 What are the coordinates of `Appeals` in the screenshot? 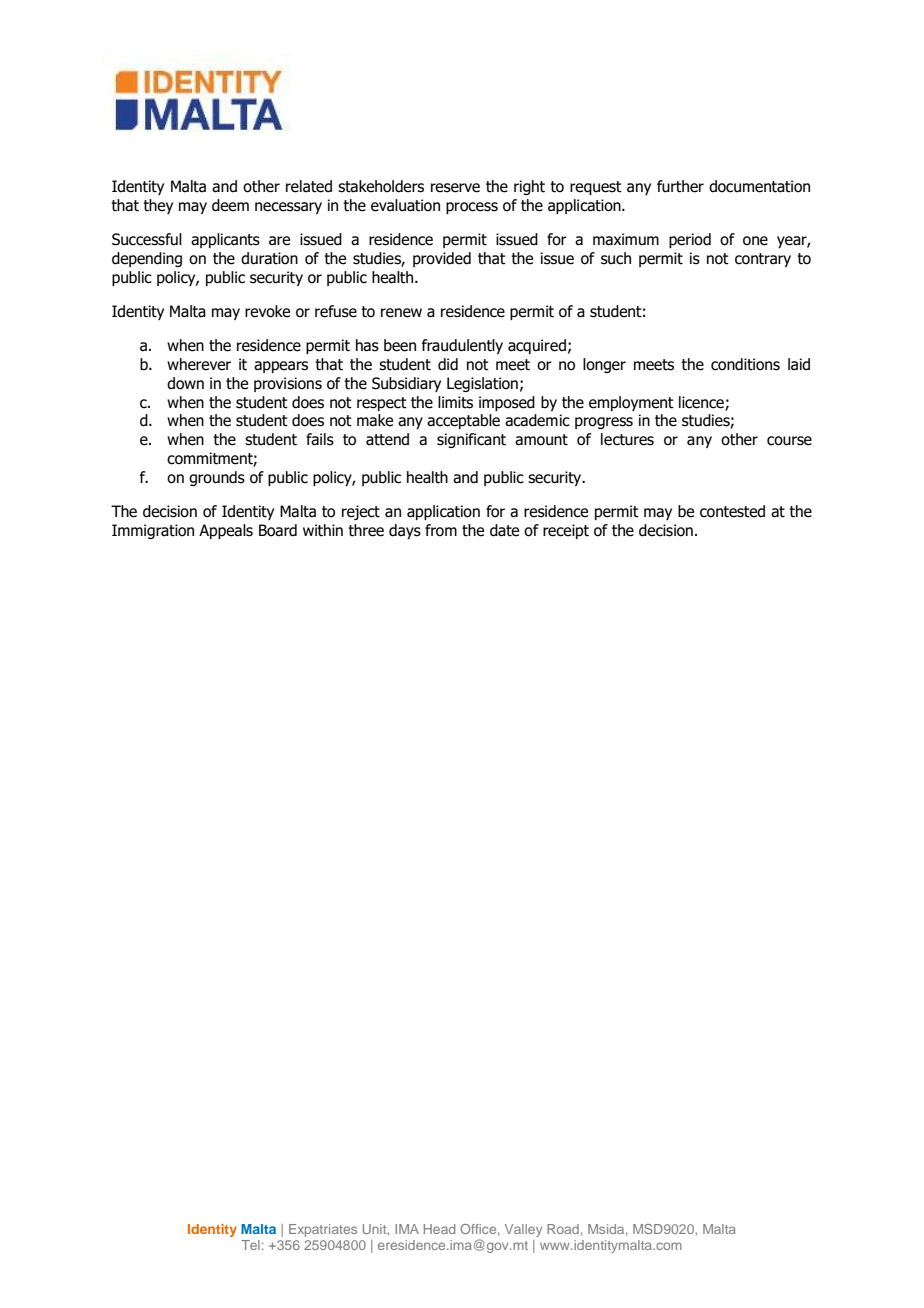 It's located at (226, 531).
